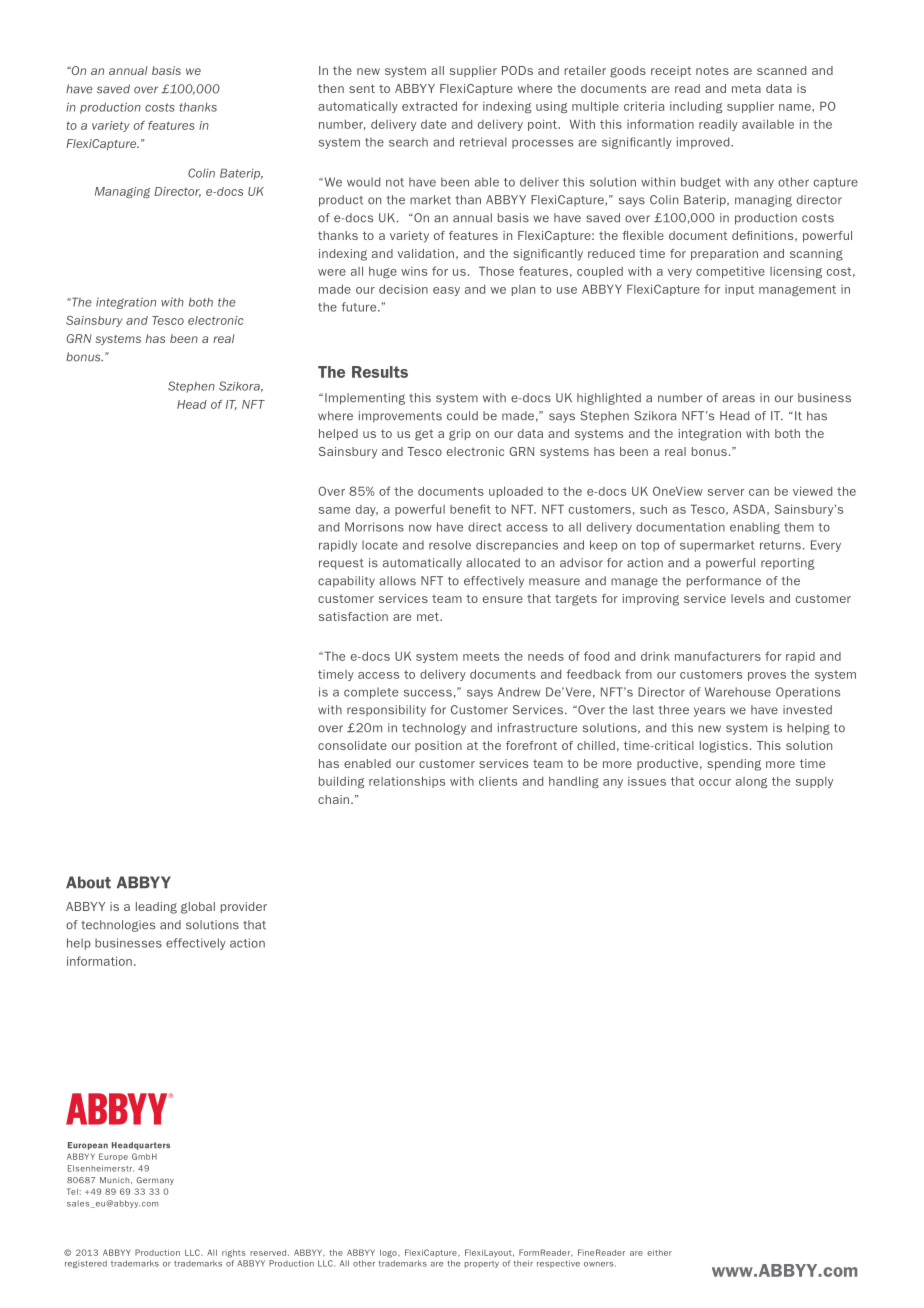 The height and width of the screenshot is (1308, 924). What do you see at coordinates (446, 291) in the screenshot?
I see `easy` at bounding box center [446, 291].
